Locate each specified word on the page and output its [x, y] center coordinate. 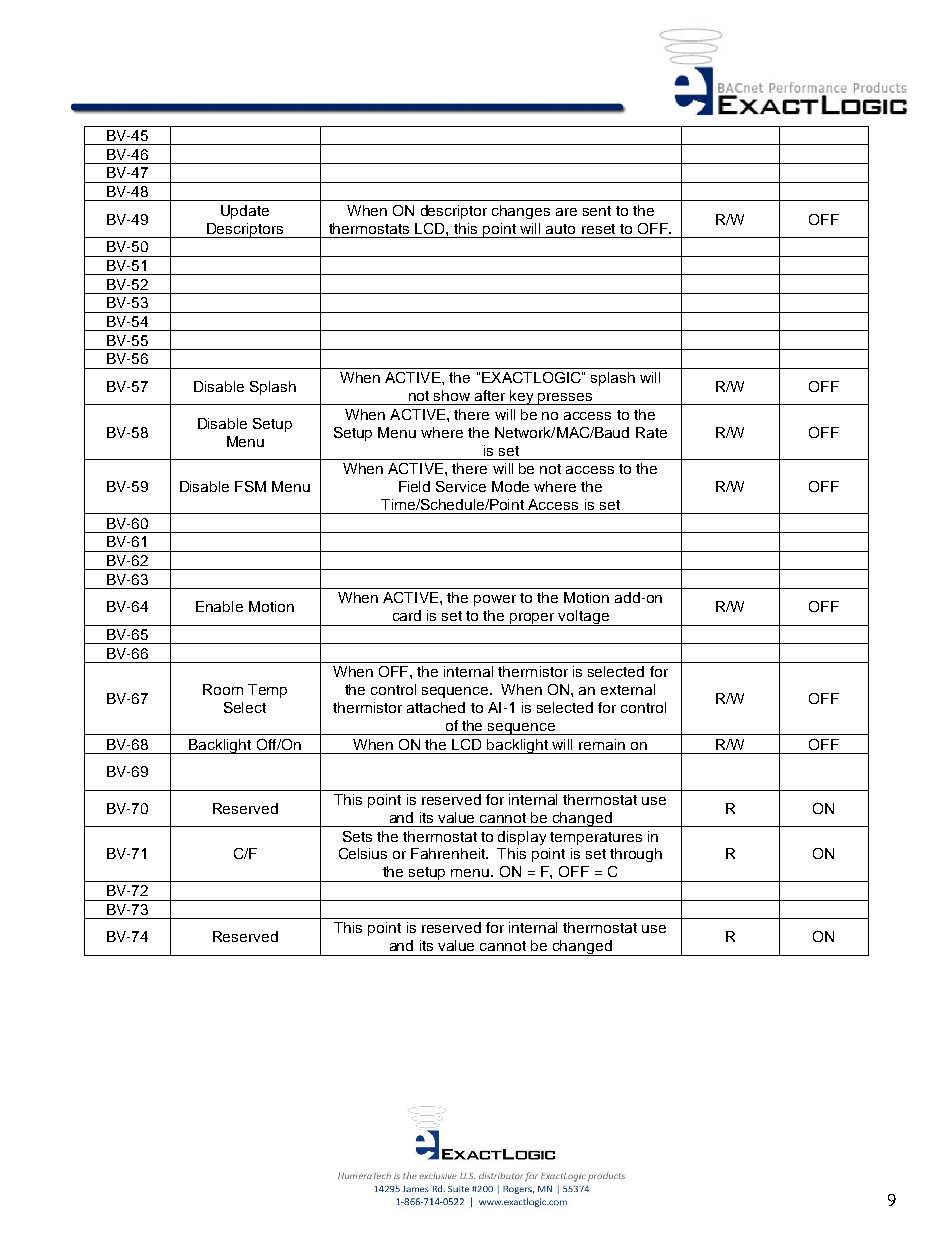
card [407, 615]
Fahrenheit [449, 853]
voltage [584, 618]
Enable [219, 606]
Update [245, 212]
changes [521, 212]
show [452, 395]
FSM [250, 486]
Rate [651, 432]
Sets [357, 836]
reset [598, 229]
